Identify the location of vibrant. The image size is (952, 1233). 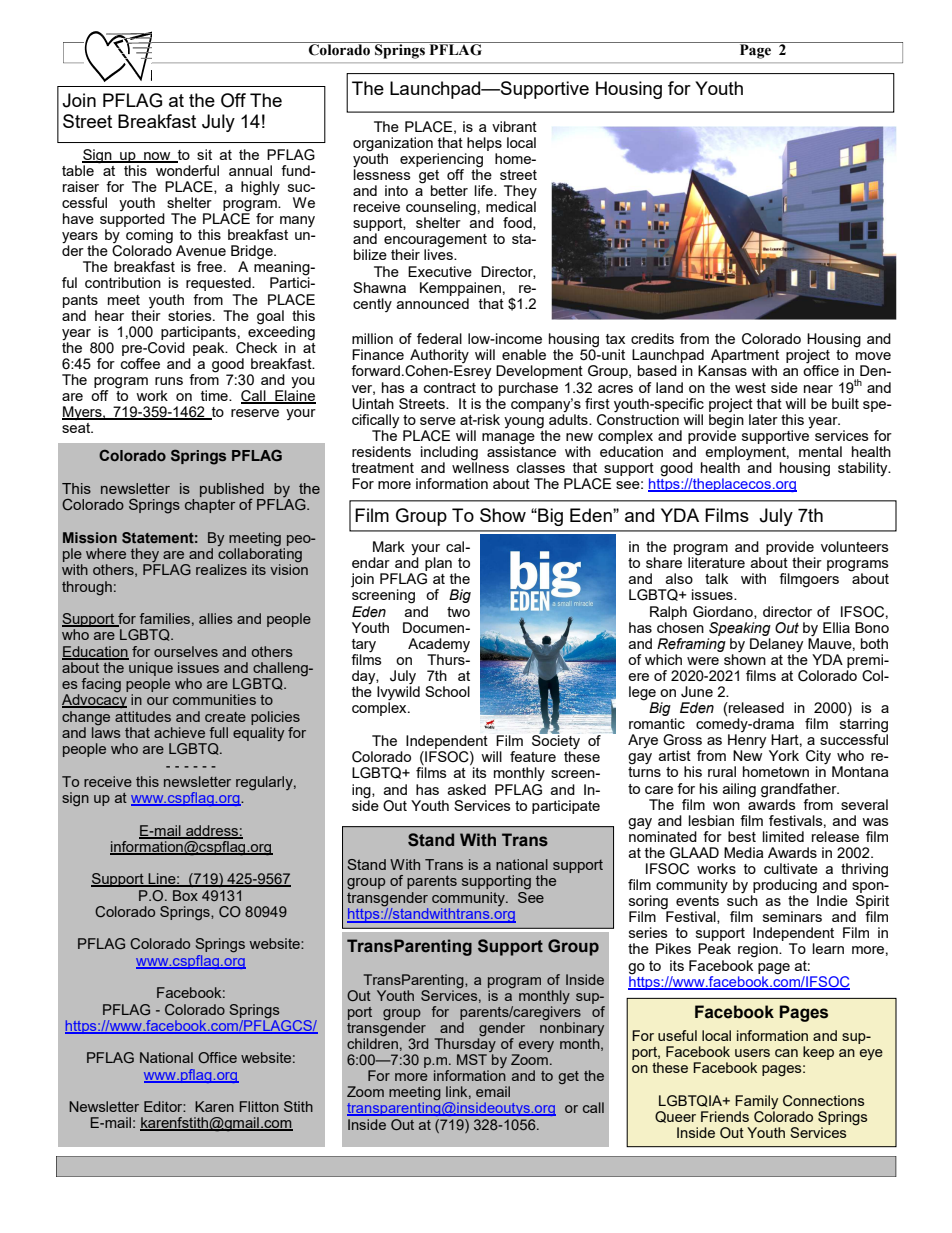
(514, 126).
